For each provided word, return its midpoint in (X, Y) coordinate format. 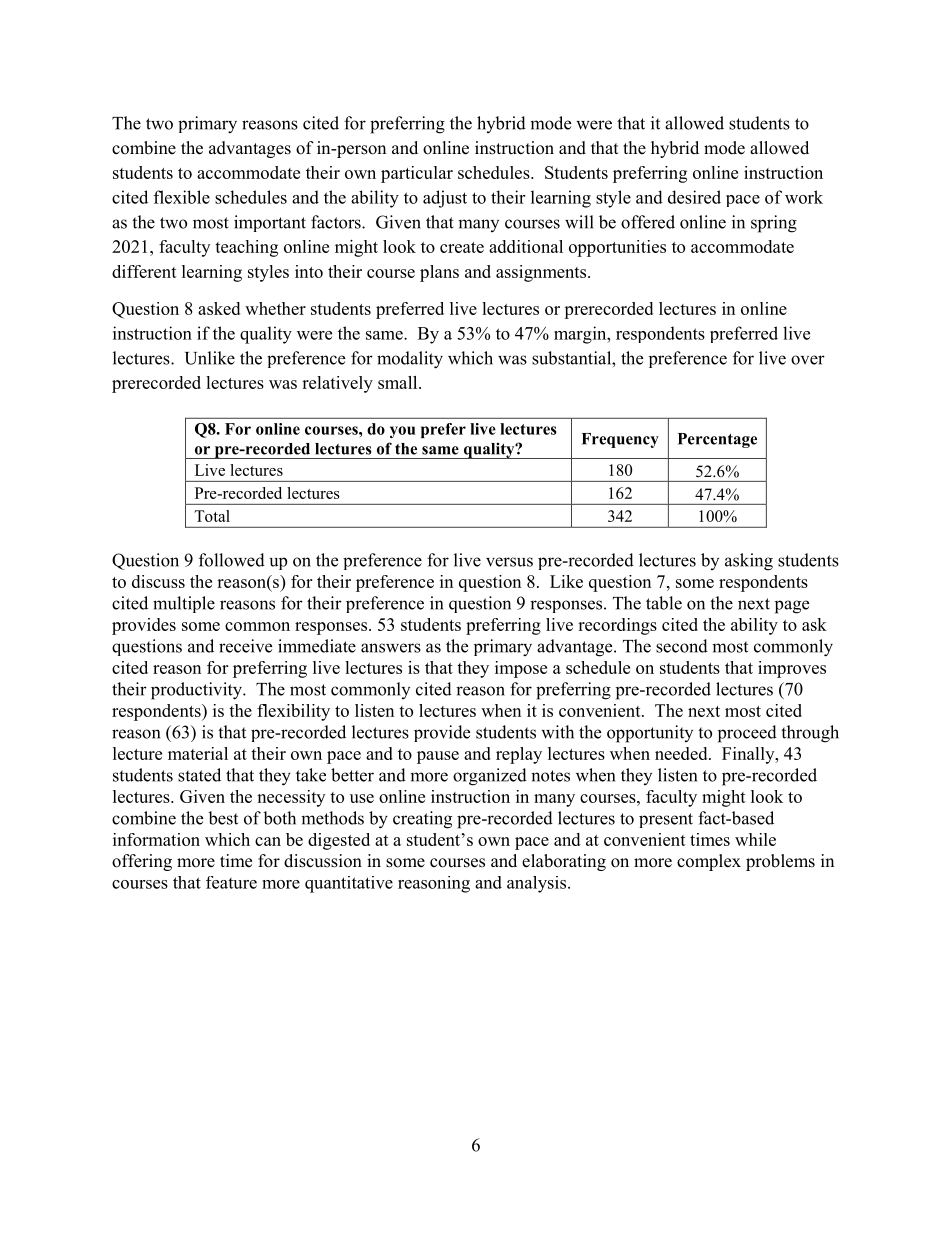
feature (231, 882)
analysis (536, 884)
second (682, 646)
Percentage (717, 440)
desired (694, 197)
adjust (445, 199)
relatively (337, 384)
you (402, 432)
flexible (182, 197)
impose (521, 669)
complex (709, 862)
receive (245, 646)
